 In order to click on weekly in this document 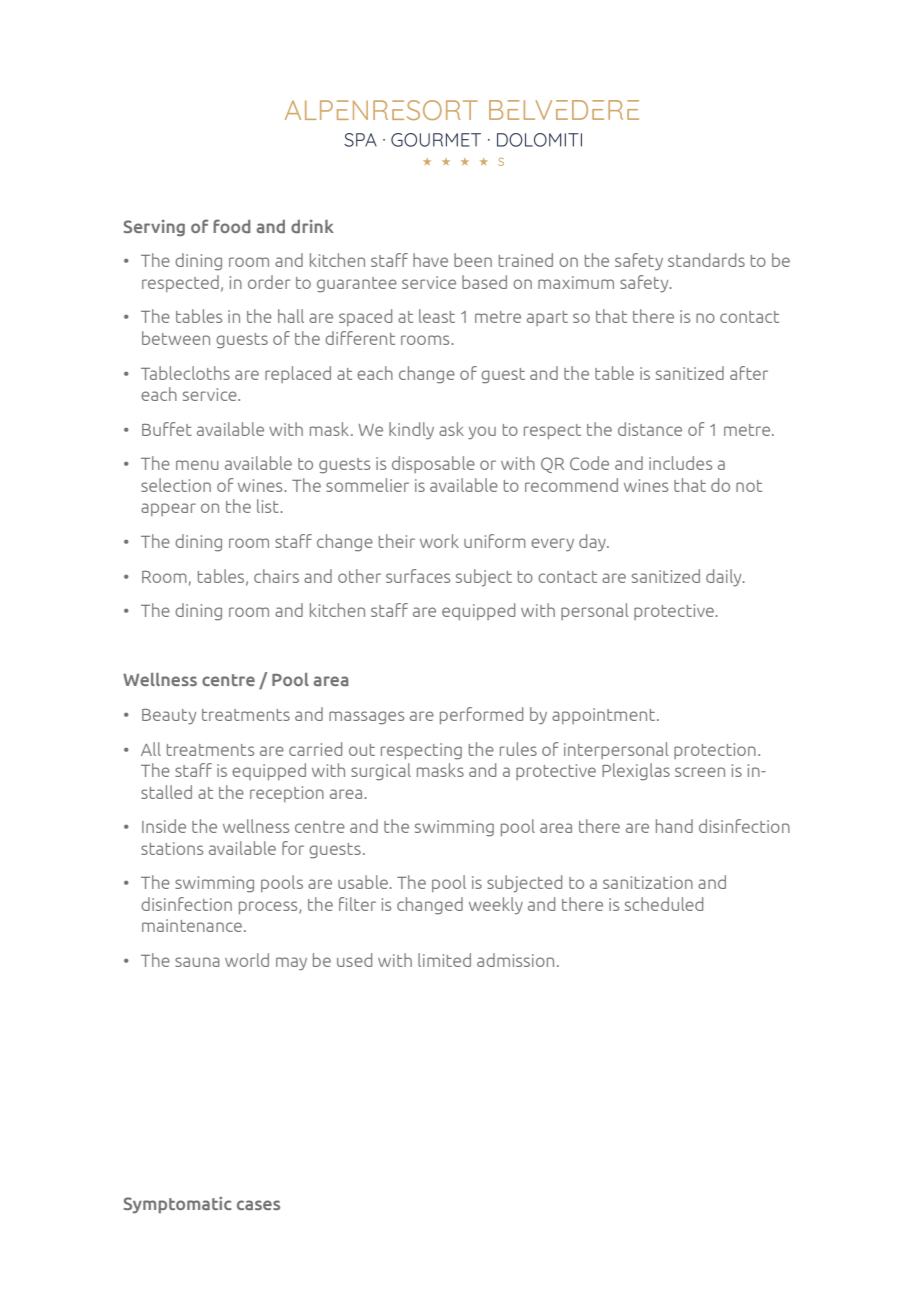, I will do `click(496, 905)`.
